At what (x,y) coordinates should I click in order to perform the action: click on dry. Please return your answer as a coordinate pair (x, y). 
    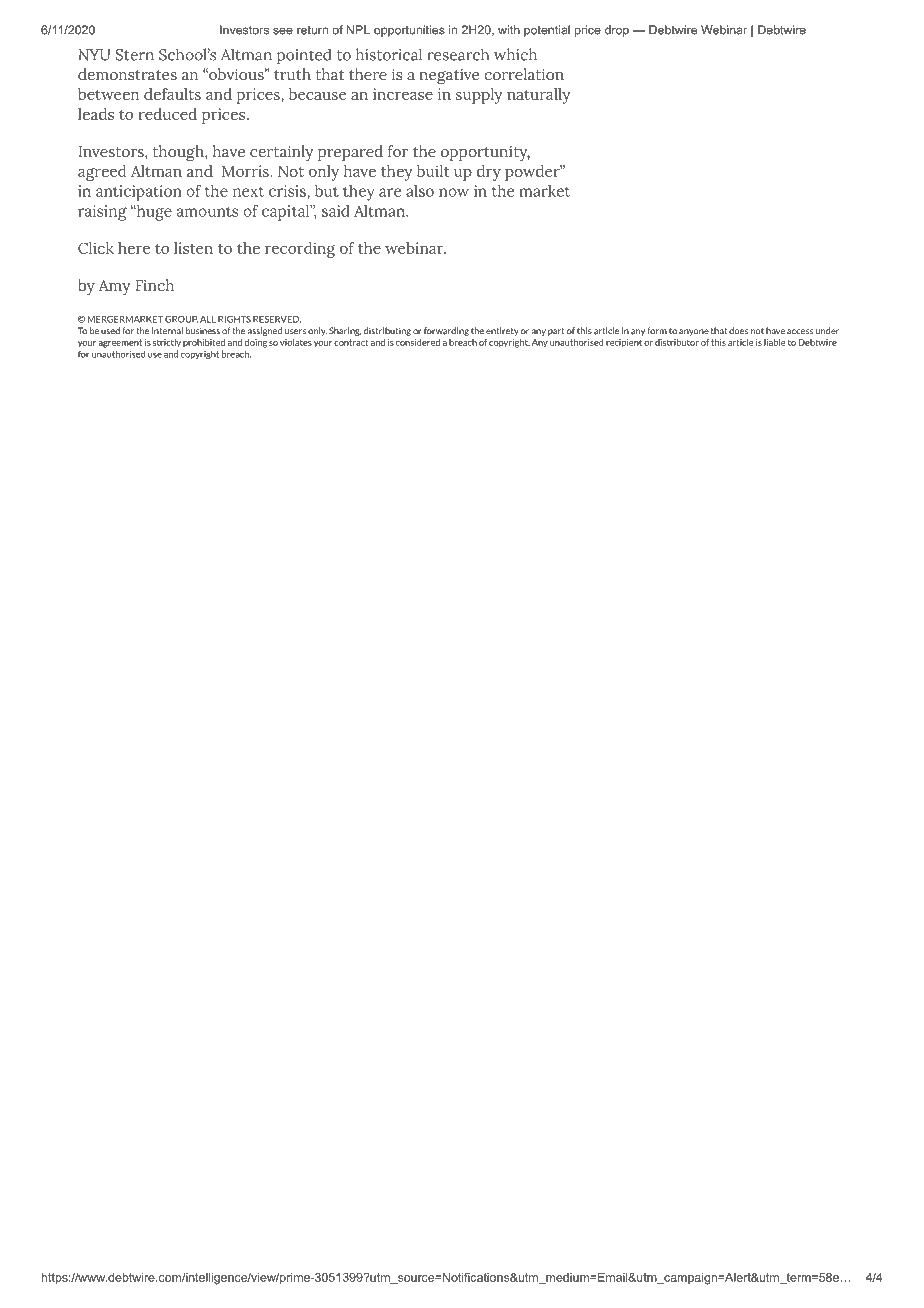
    Looking at the image, I should click on (489, 173).
